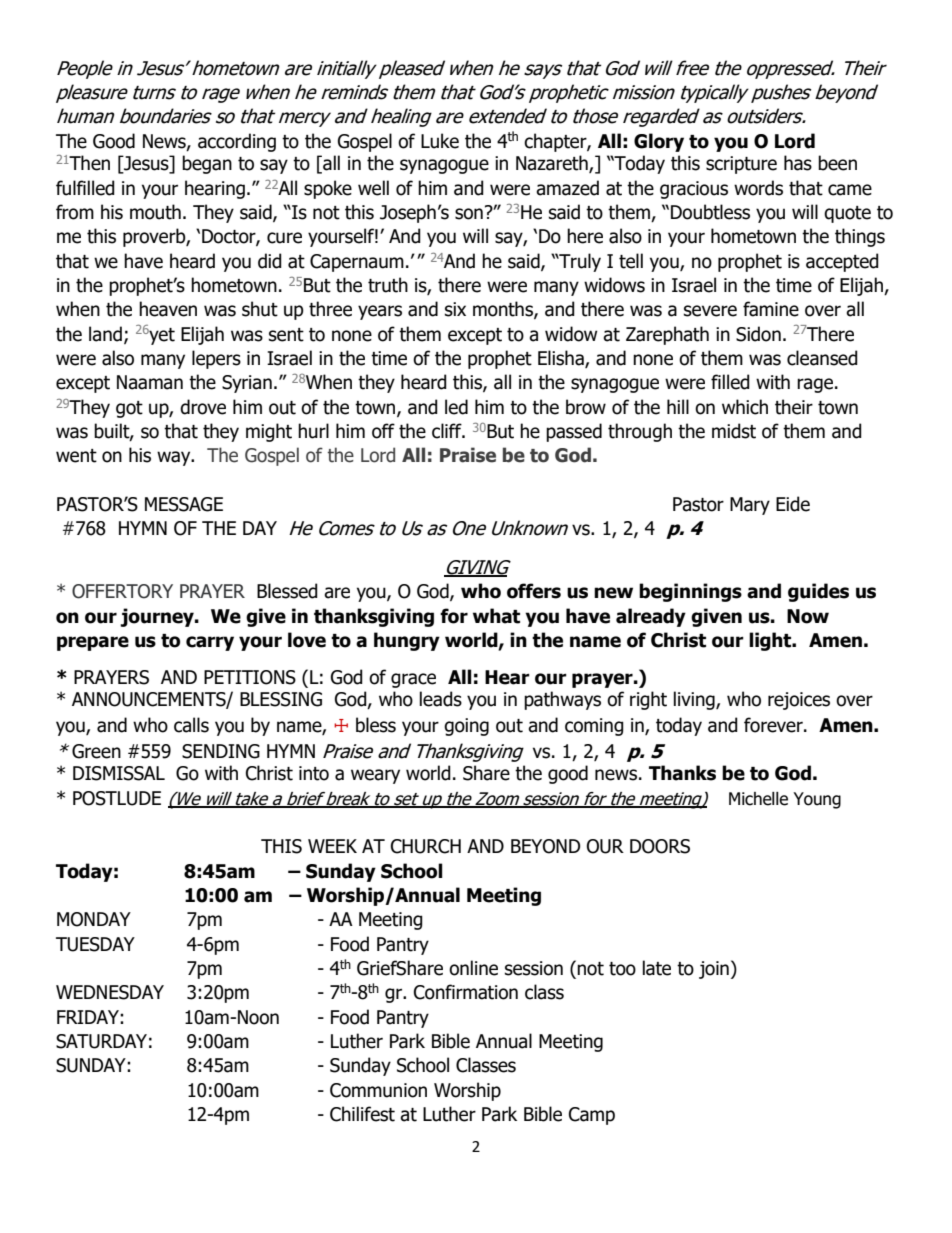 Image resolution: width=952 pixels, height=1233 pixels. What do you see at coordinates (207, 164) in the screenshot?
I see `began` at bounding box center [207, 164].
